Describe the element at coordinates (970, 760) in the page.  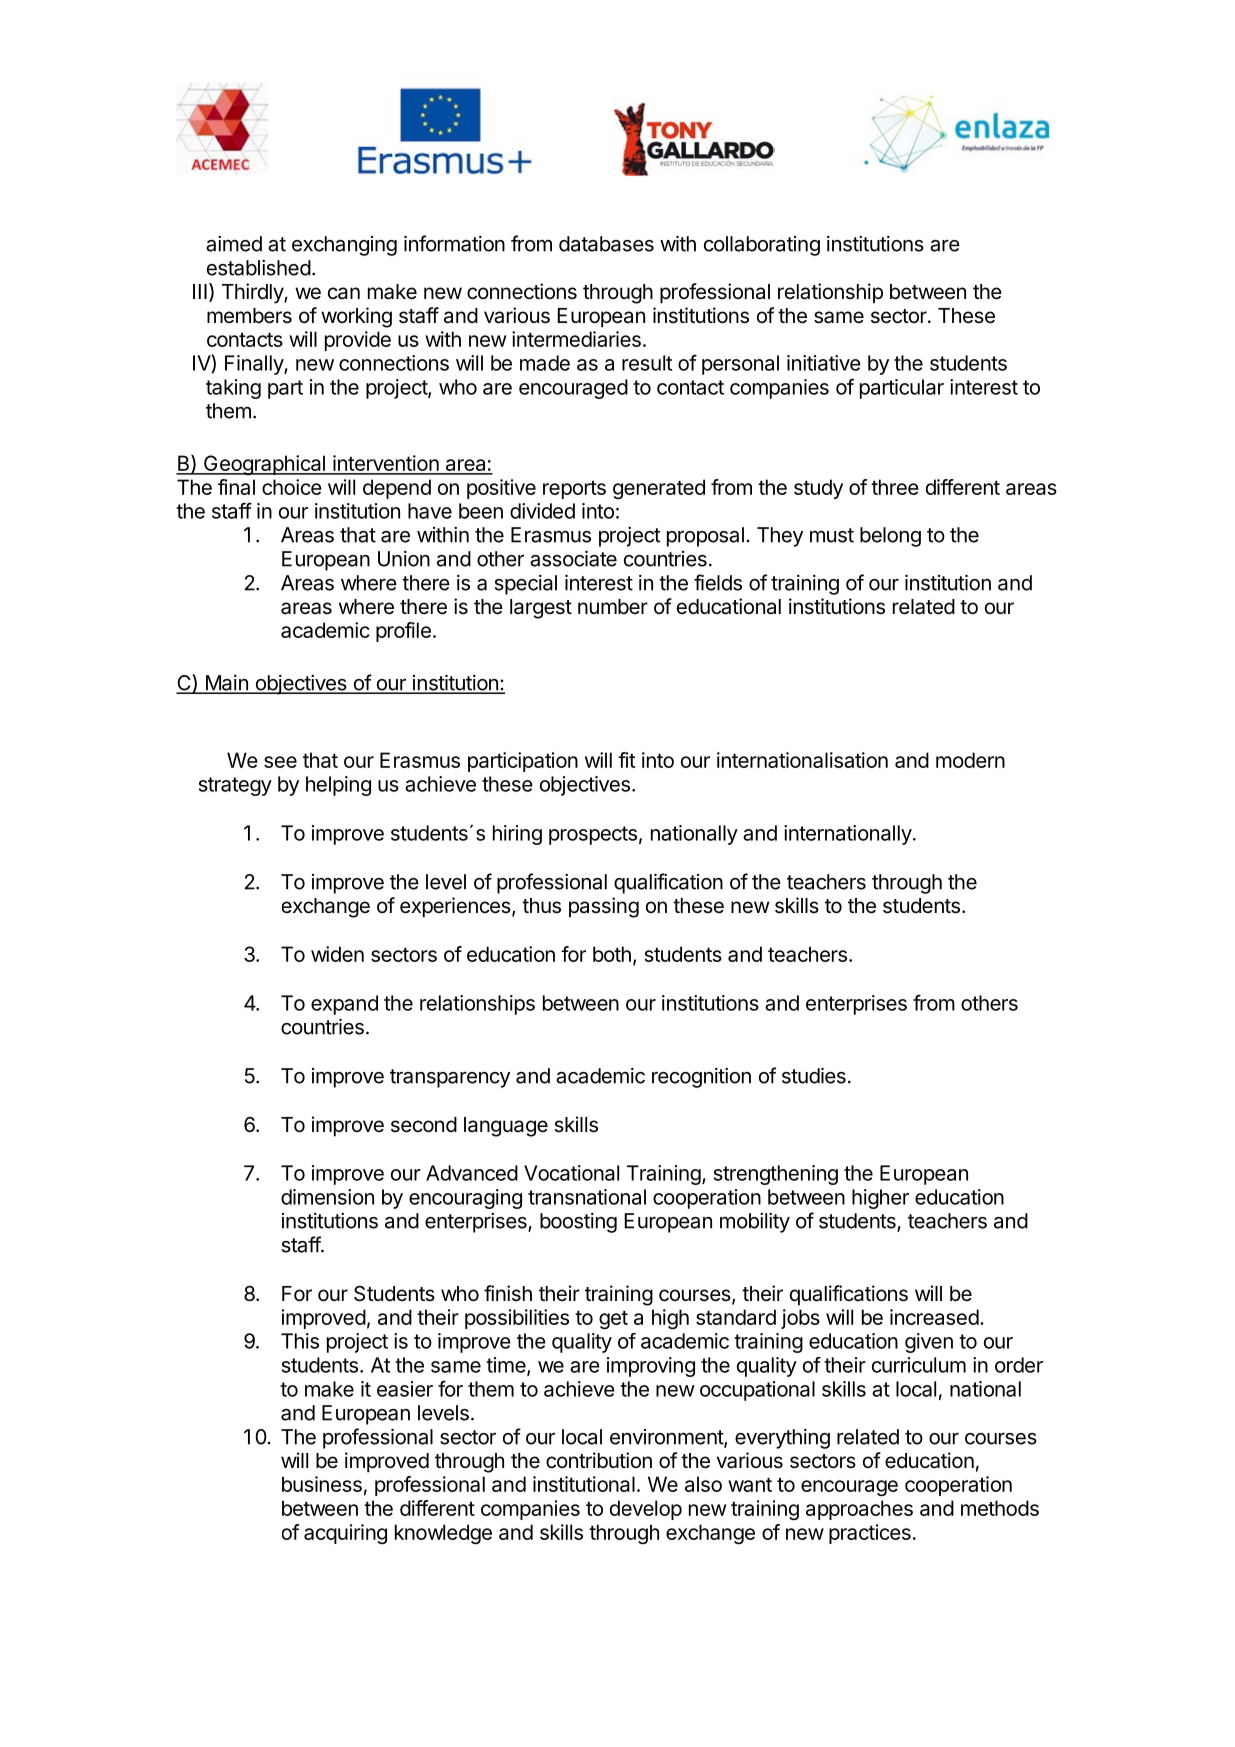
I see `modern` at that location.
